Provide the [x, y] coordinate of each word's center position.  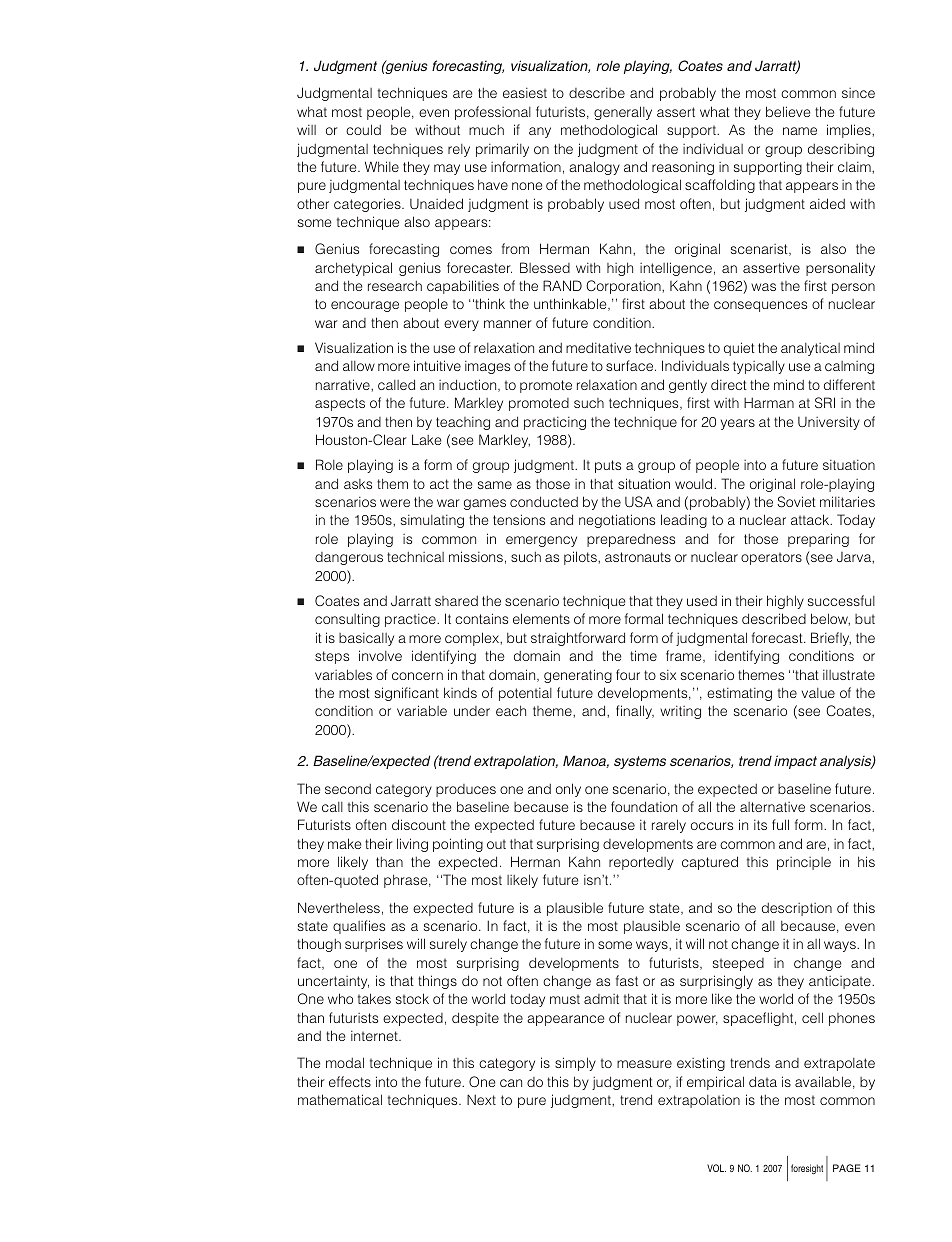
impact [795, 762]
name [800, 131]
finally [635, 712]
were [395, 503]
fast [627, 980]
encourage [365, 306]
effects [350, 1081]
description [797, 909]
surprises [374, 945]
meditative [598, 347]
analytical [810, 349]
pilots [581, 558]
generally [623, 113]
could [363, 129]
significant [407, 694]
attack [811, 519]
